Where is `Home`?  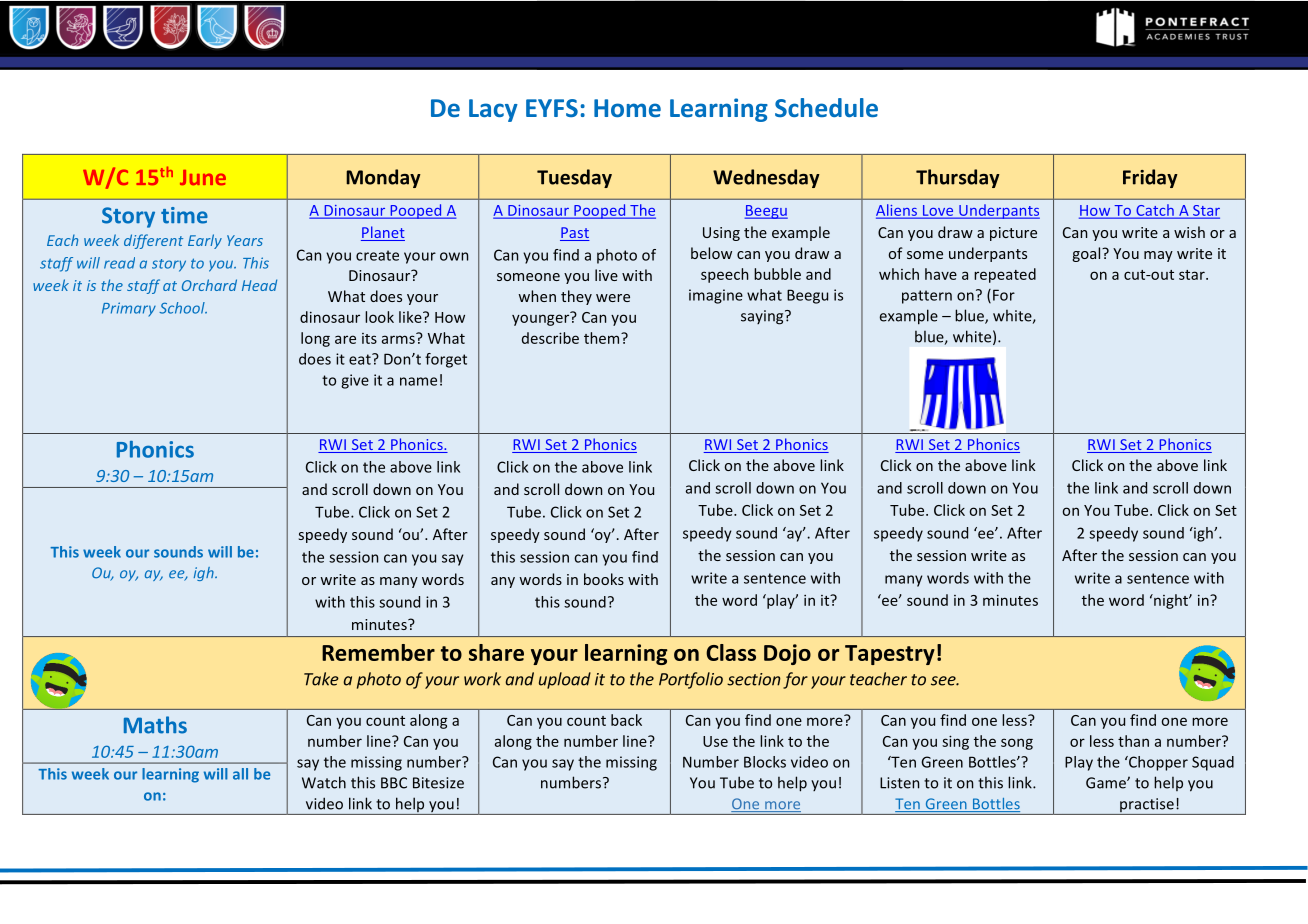 Home is located at coordinates (627, 108).
